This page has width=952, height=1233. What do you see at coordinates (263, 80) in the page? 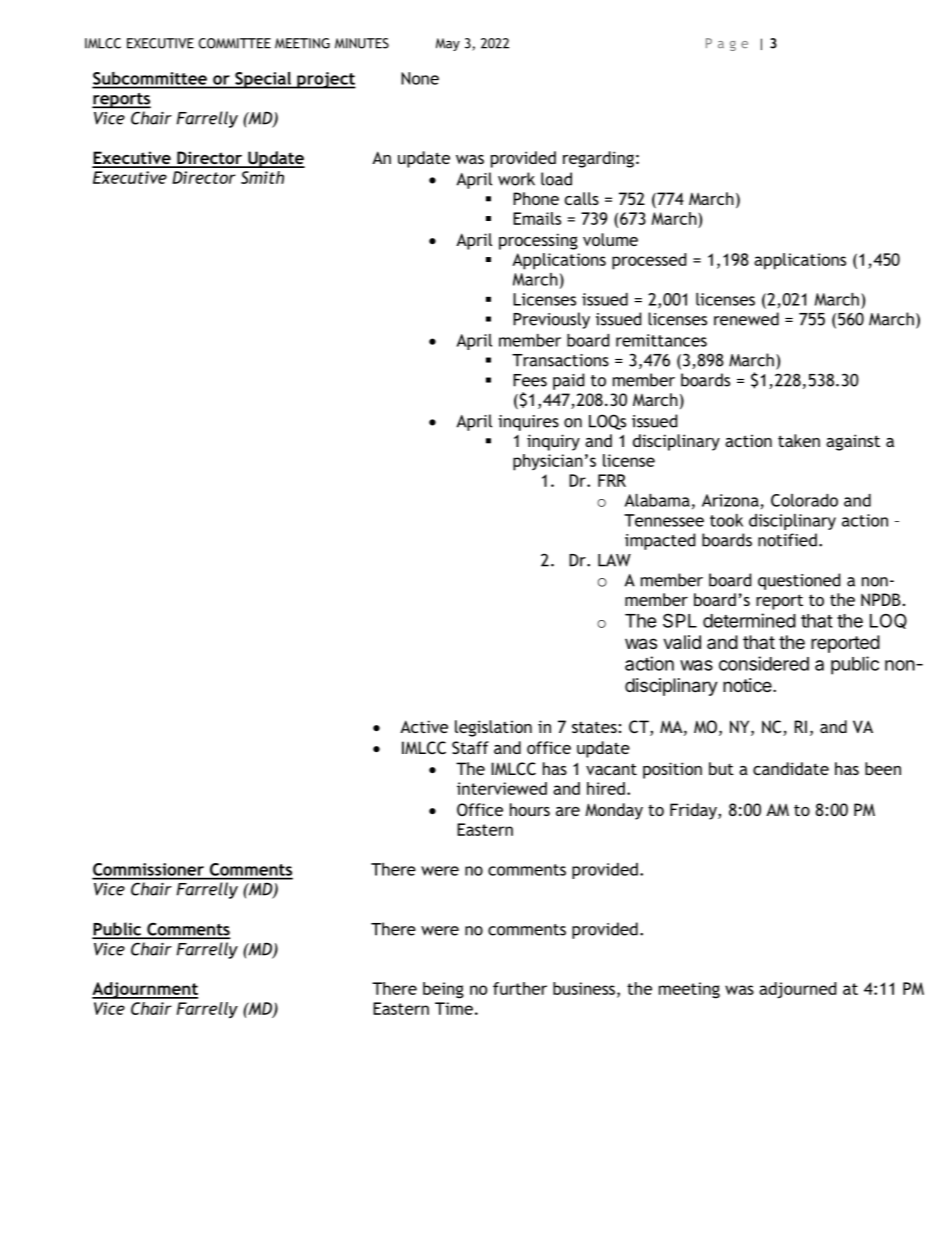
I see `Special` at bounding box center [263, 80].
